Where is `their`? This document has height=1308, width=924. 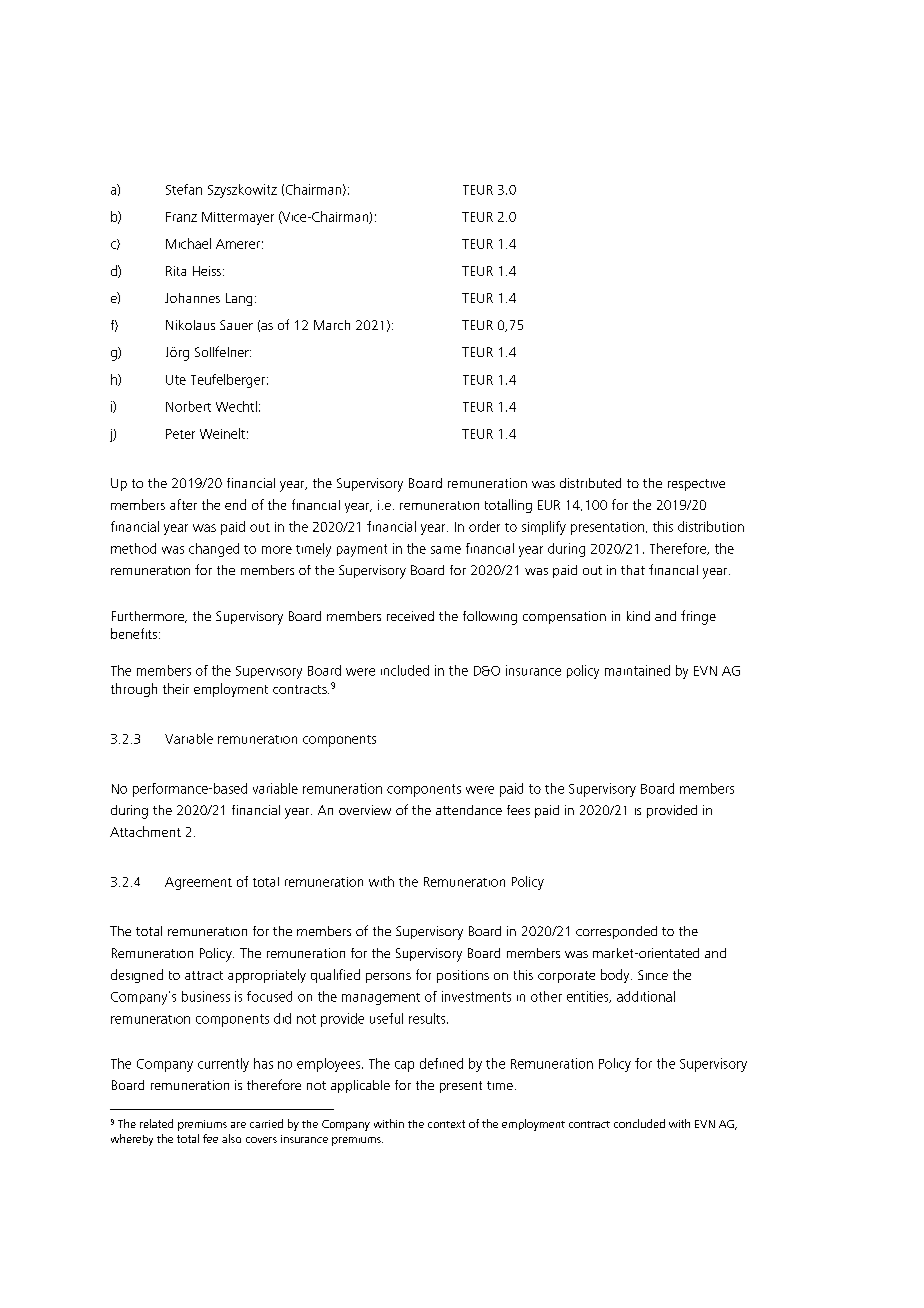 their is located at coordinates (176, 688).
